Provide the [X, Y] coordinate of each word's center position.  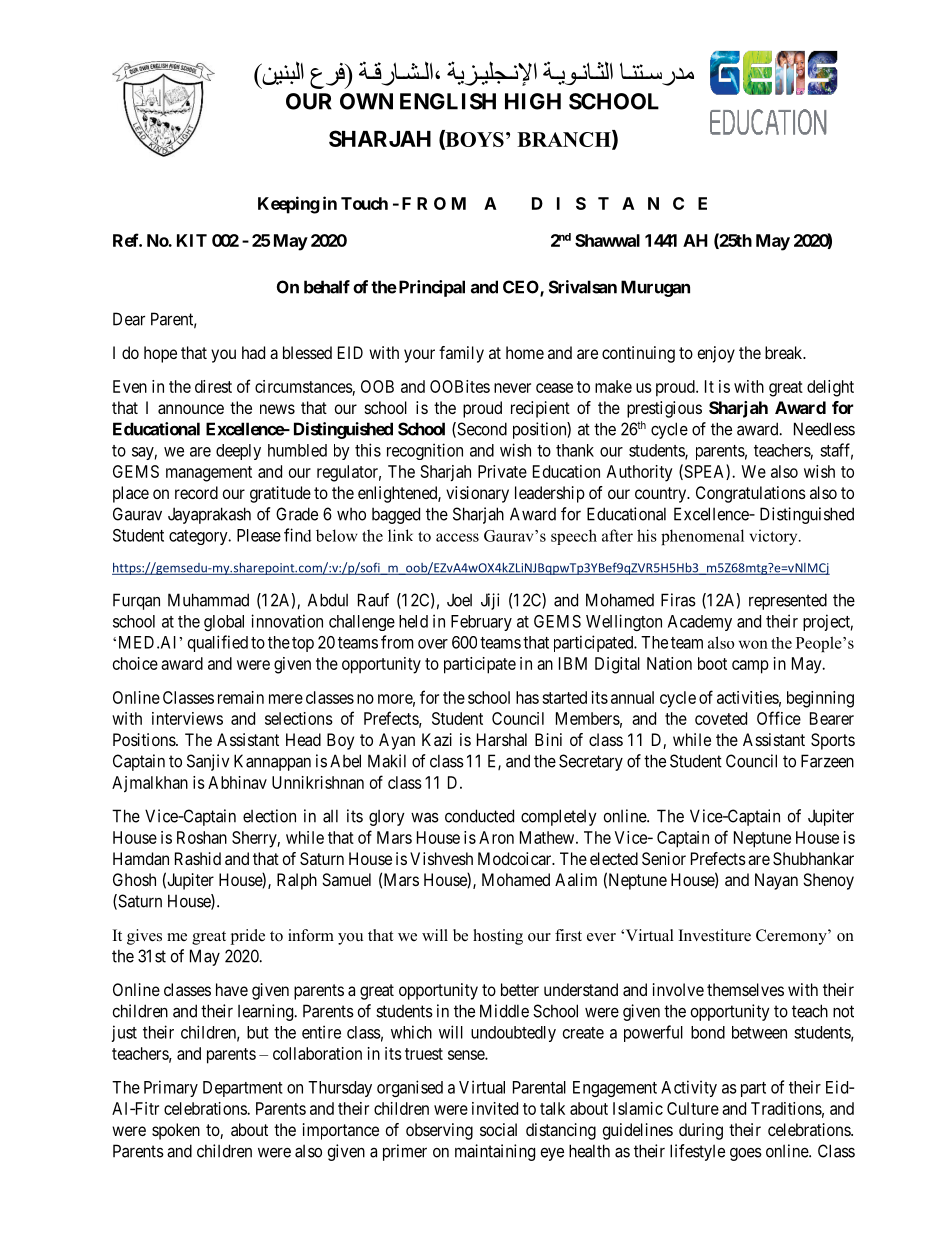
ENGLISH [448, 101]
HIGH [533, 101]
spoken [176, 1131]
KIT [192, 240]
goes [746, 1154]
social [498, 1129]
